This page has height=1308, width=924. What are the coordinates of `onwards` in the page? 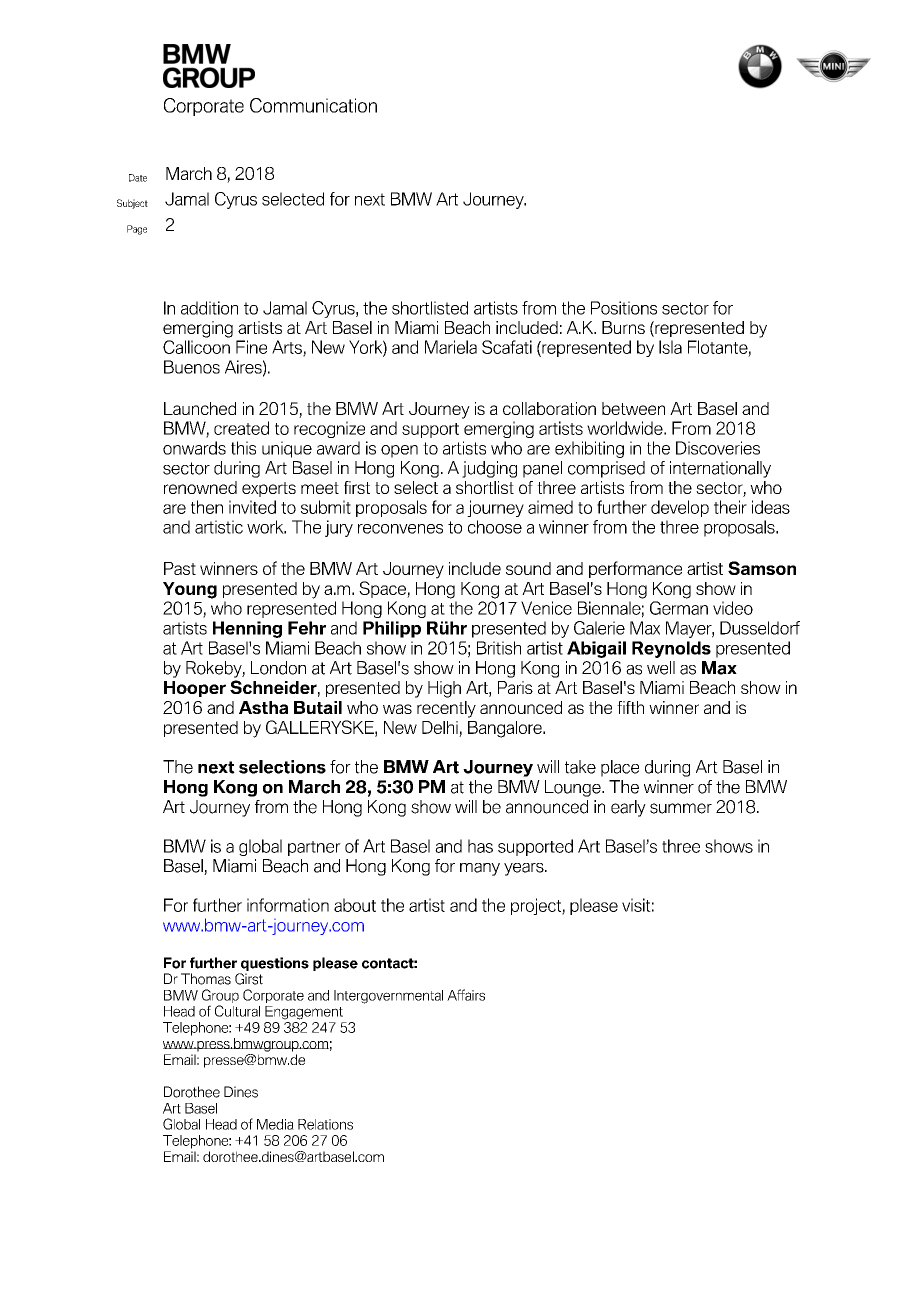 It's located at (194, 448).
